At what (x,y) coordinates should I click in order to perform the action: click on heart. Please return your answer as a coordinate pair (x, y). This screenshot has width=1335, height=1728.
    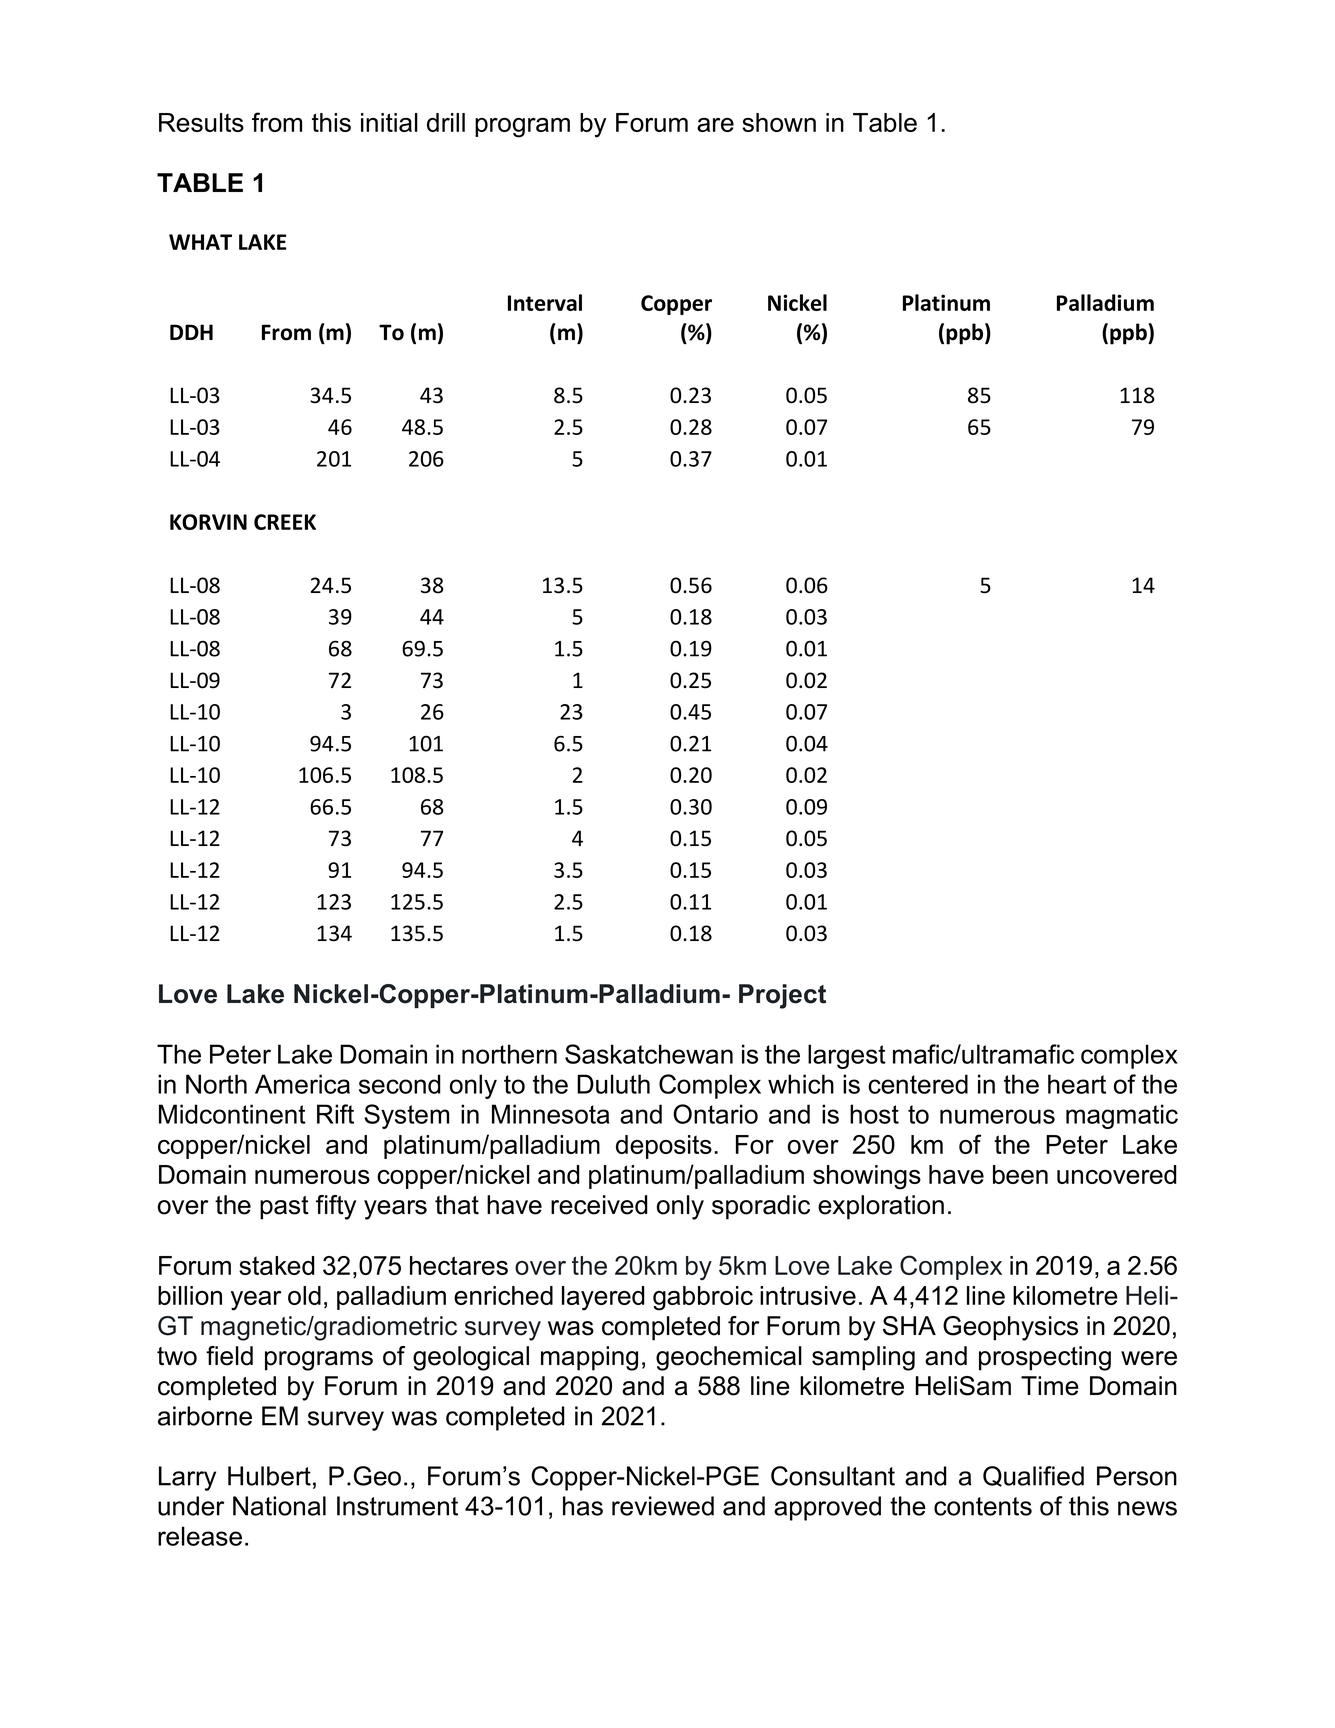
    Looking at the image, I should click on (1077, 1084).
